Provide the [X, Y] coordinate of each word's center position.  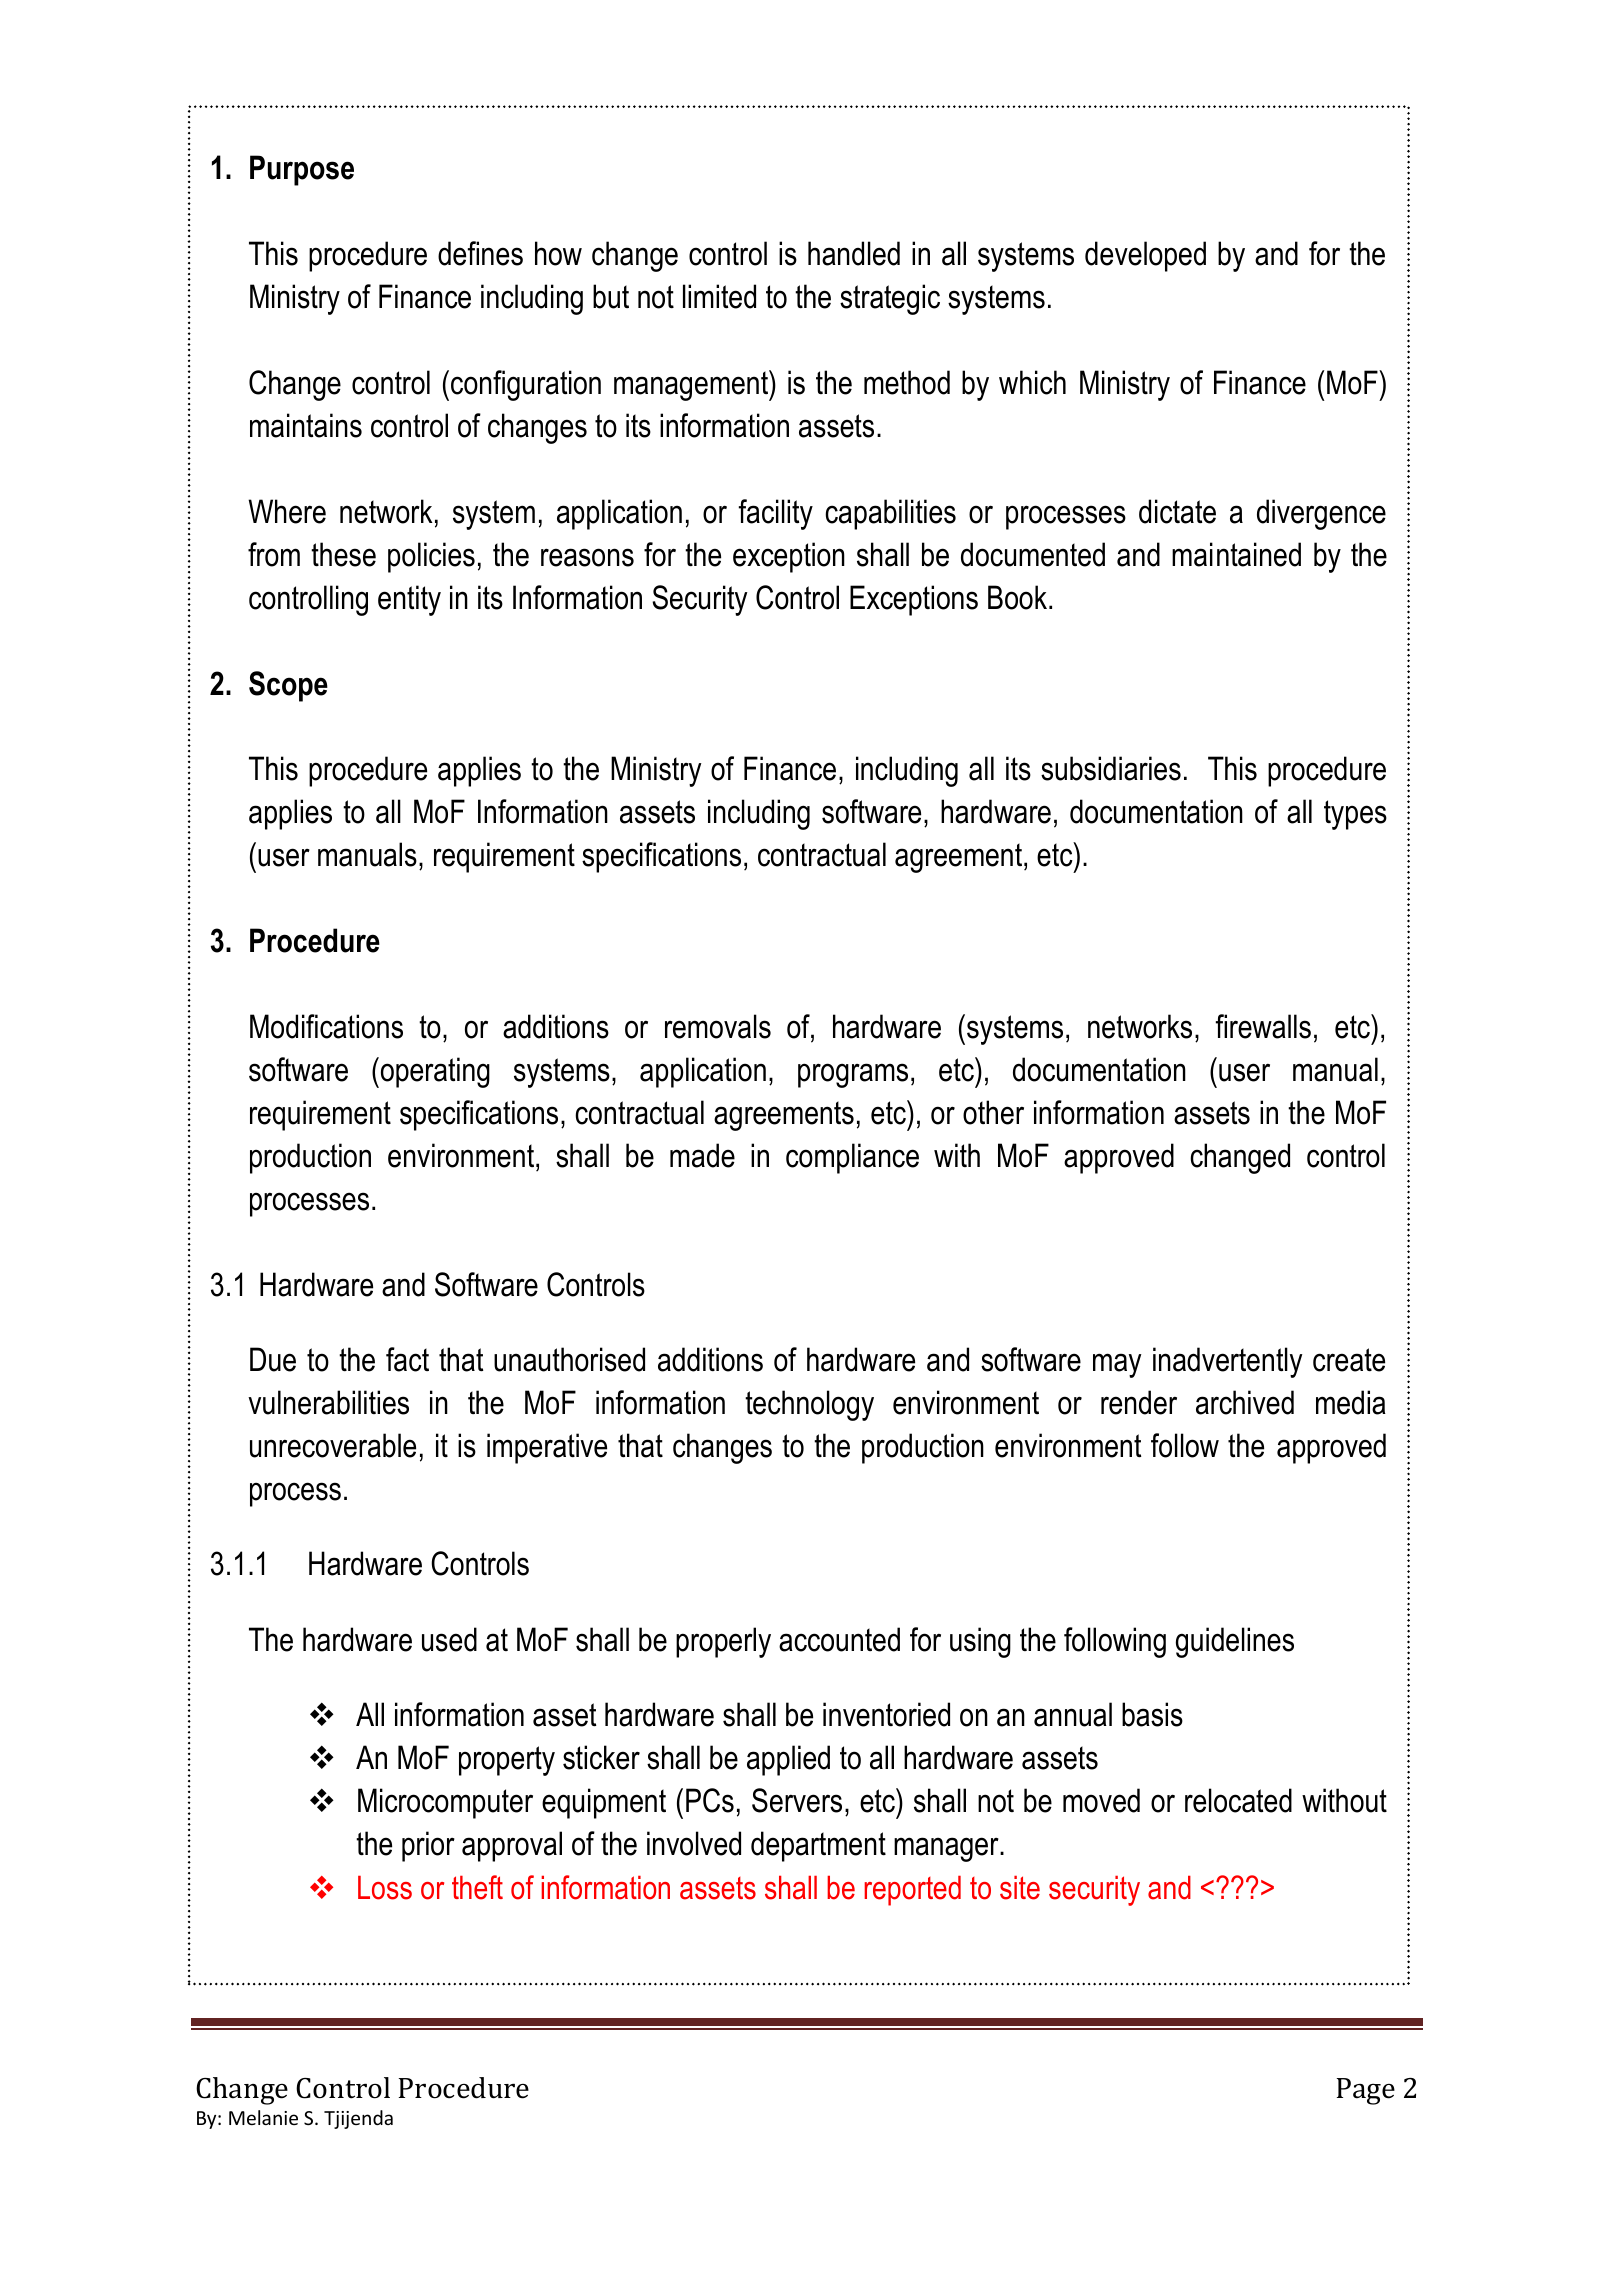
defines [480, 253]
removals [718, 1026]
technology [809, 1405]
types [1355, 815]
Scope [288, 686]
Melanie [263, 2117]
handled [854, 253]
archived [1245, 1402]
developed [1145, 256]
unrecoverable [333, 1445]
